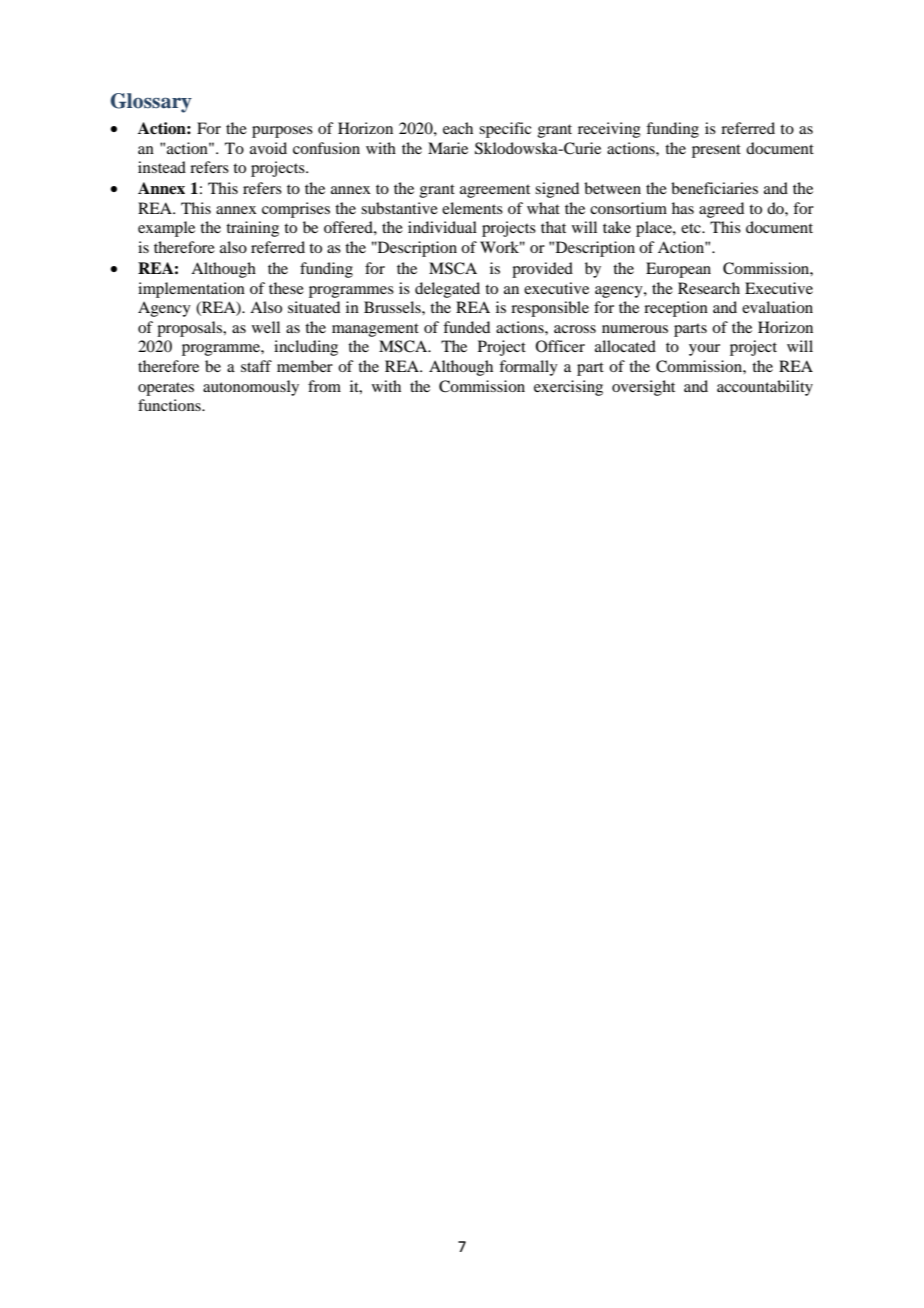  Describe the element at coordinates (458, 128) in the image. I see `each` at that location.
